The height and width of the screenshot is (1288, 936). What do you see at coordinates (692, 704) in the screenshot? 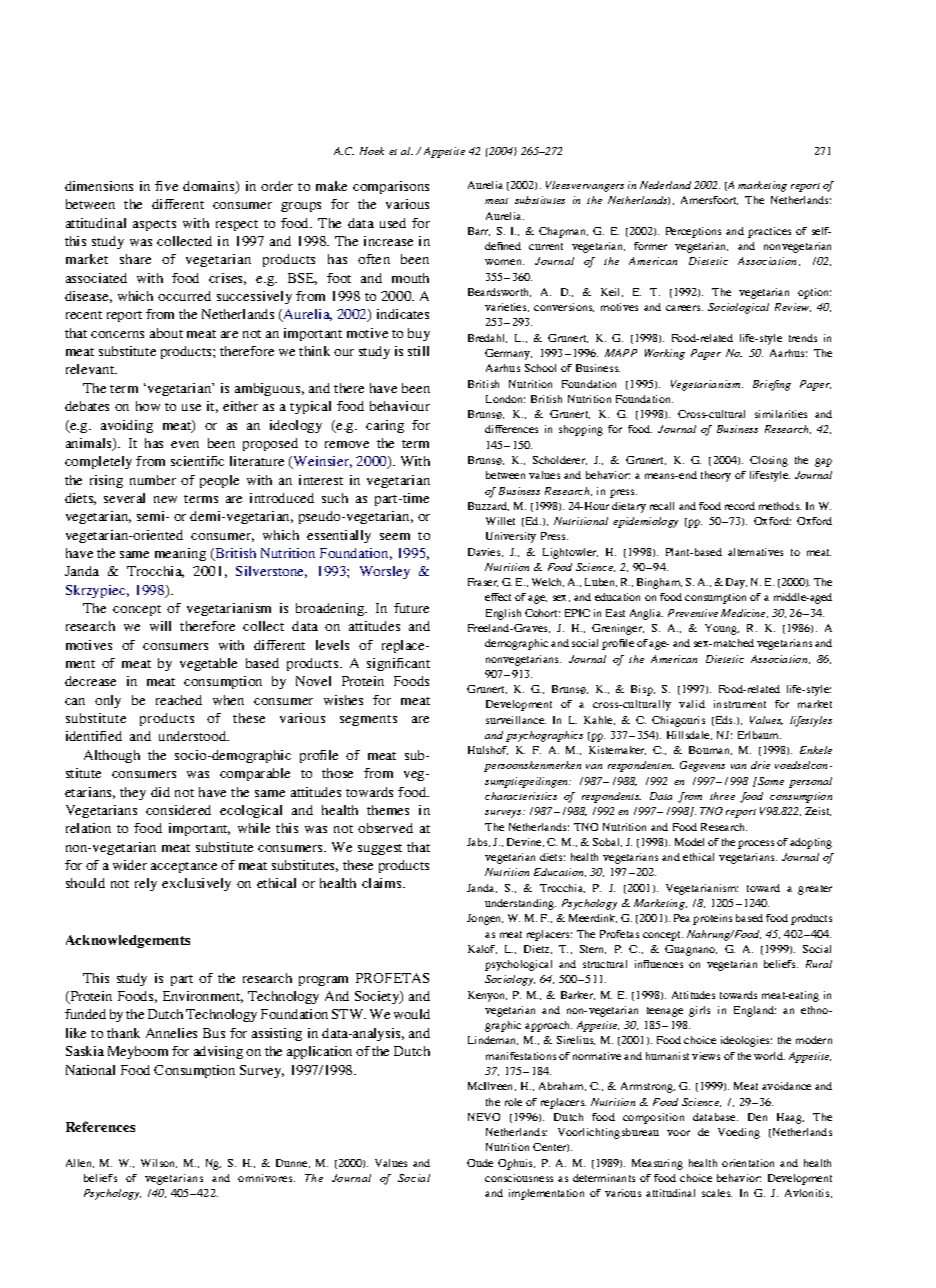
I see `valid` at bounding box center [692, 704].
